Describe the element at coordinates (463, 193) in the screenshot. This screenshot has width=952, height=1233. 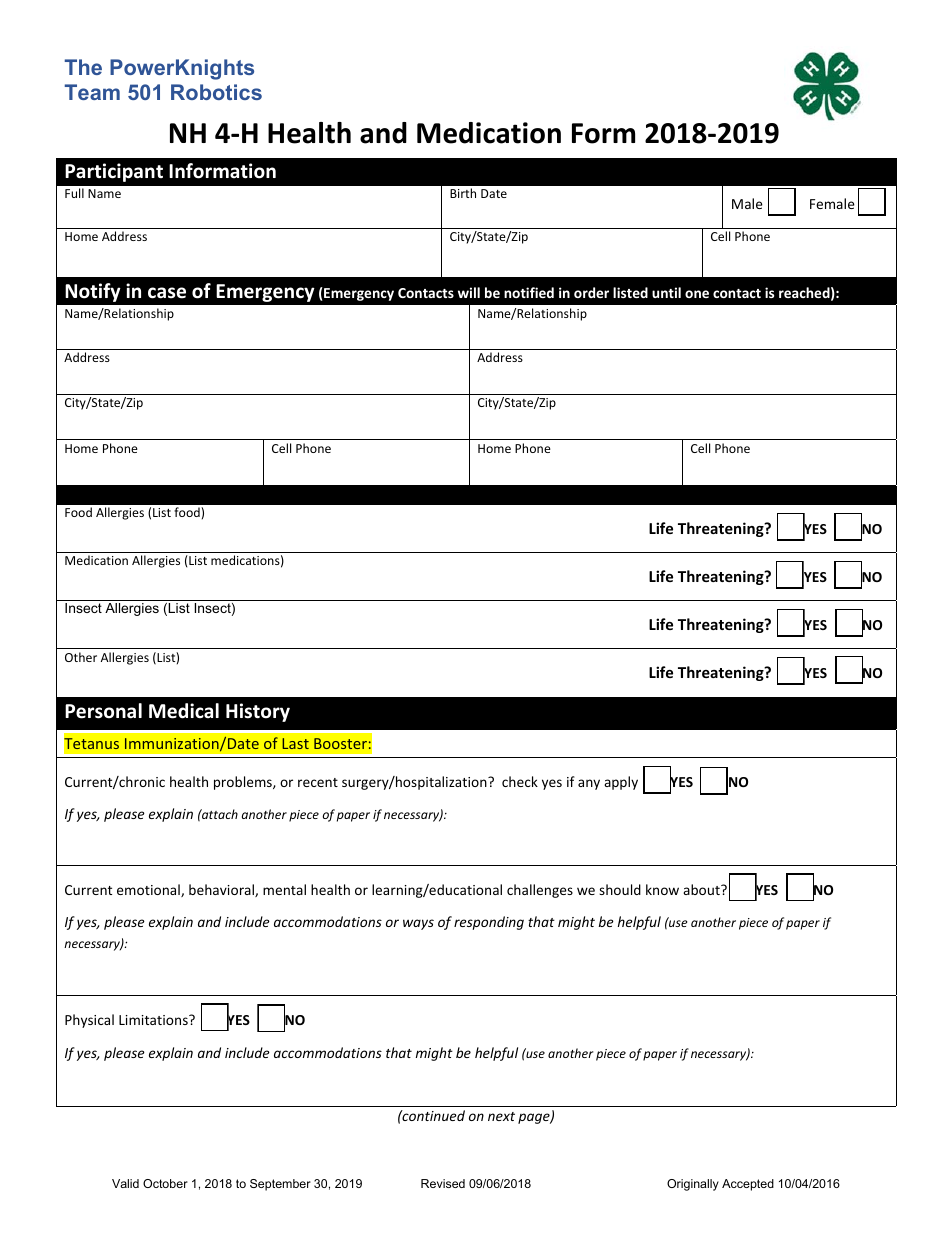
I see `Birth` at that location.
